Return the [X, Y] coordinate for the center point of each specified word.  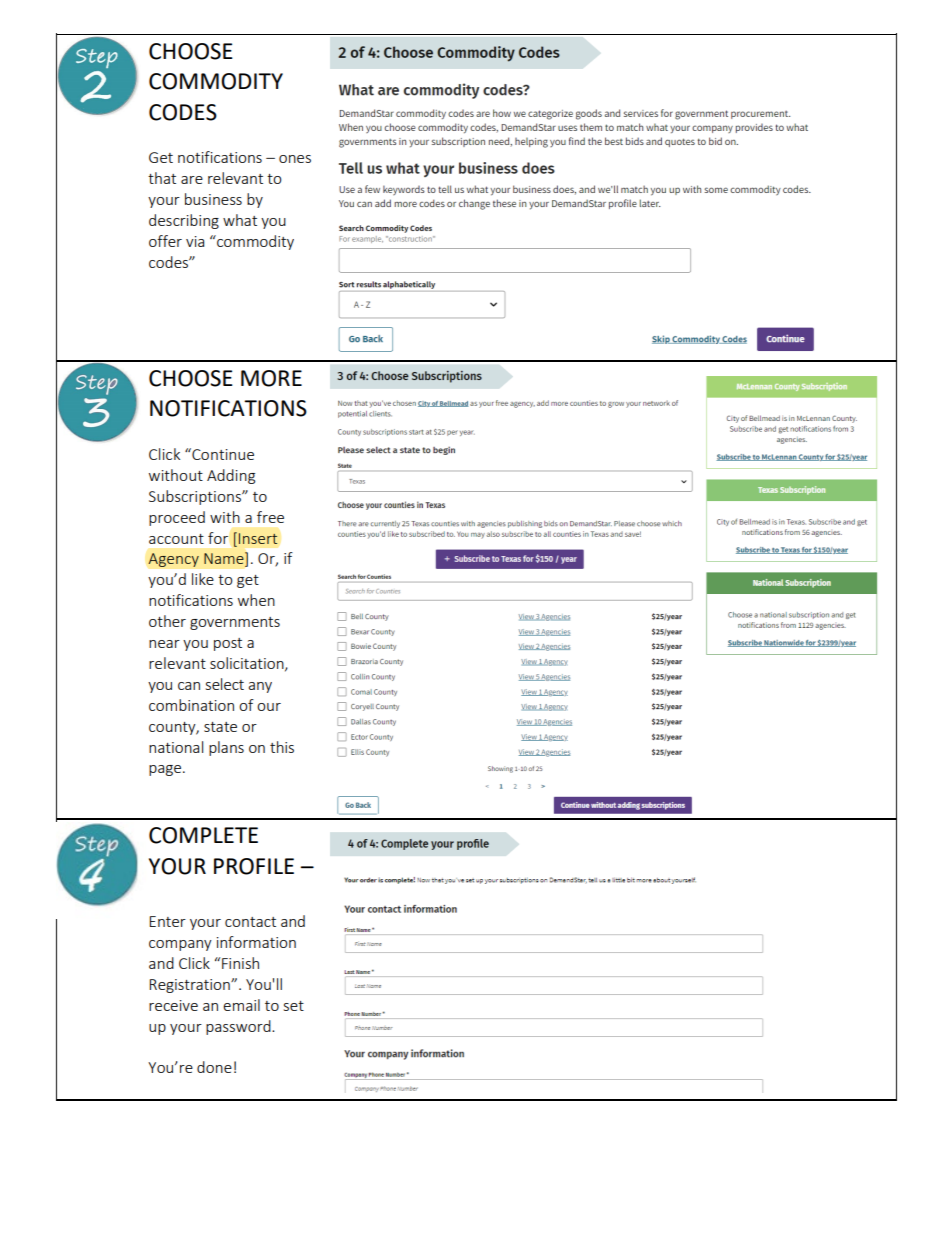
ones [295, 159]
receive [173, 1005]
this [282, 747]
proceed [177, 518]
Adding [231, 476]
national [176, 747]
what [240, 220]
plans [226, 748]
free [270, 517]
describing [184, 221]
